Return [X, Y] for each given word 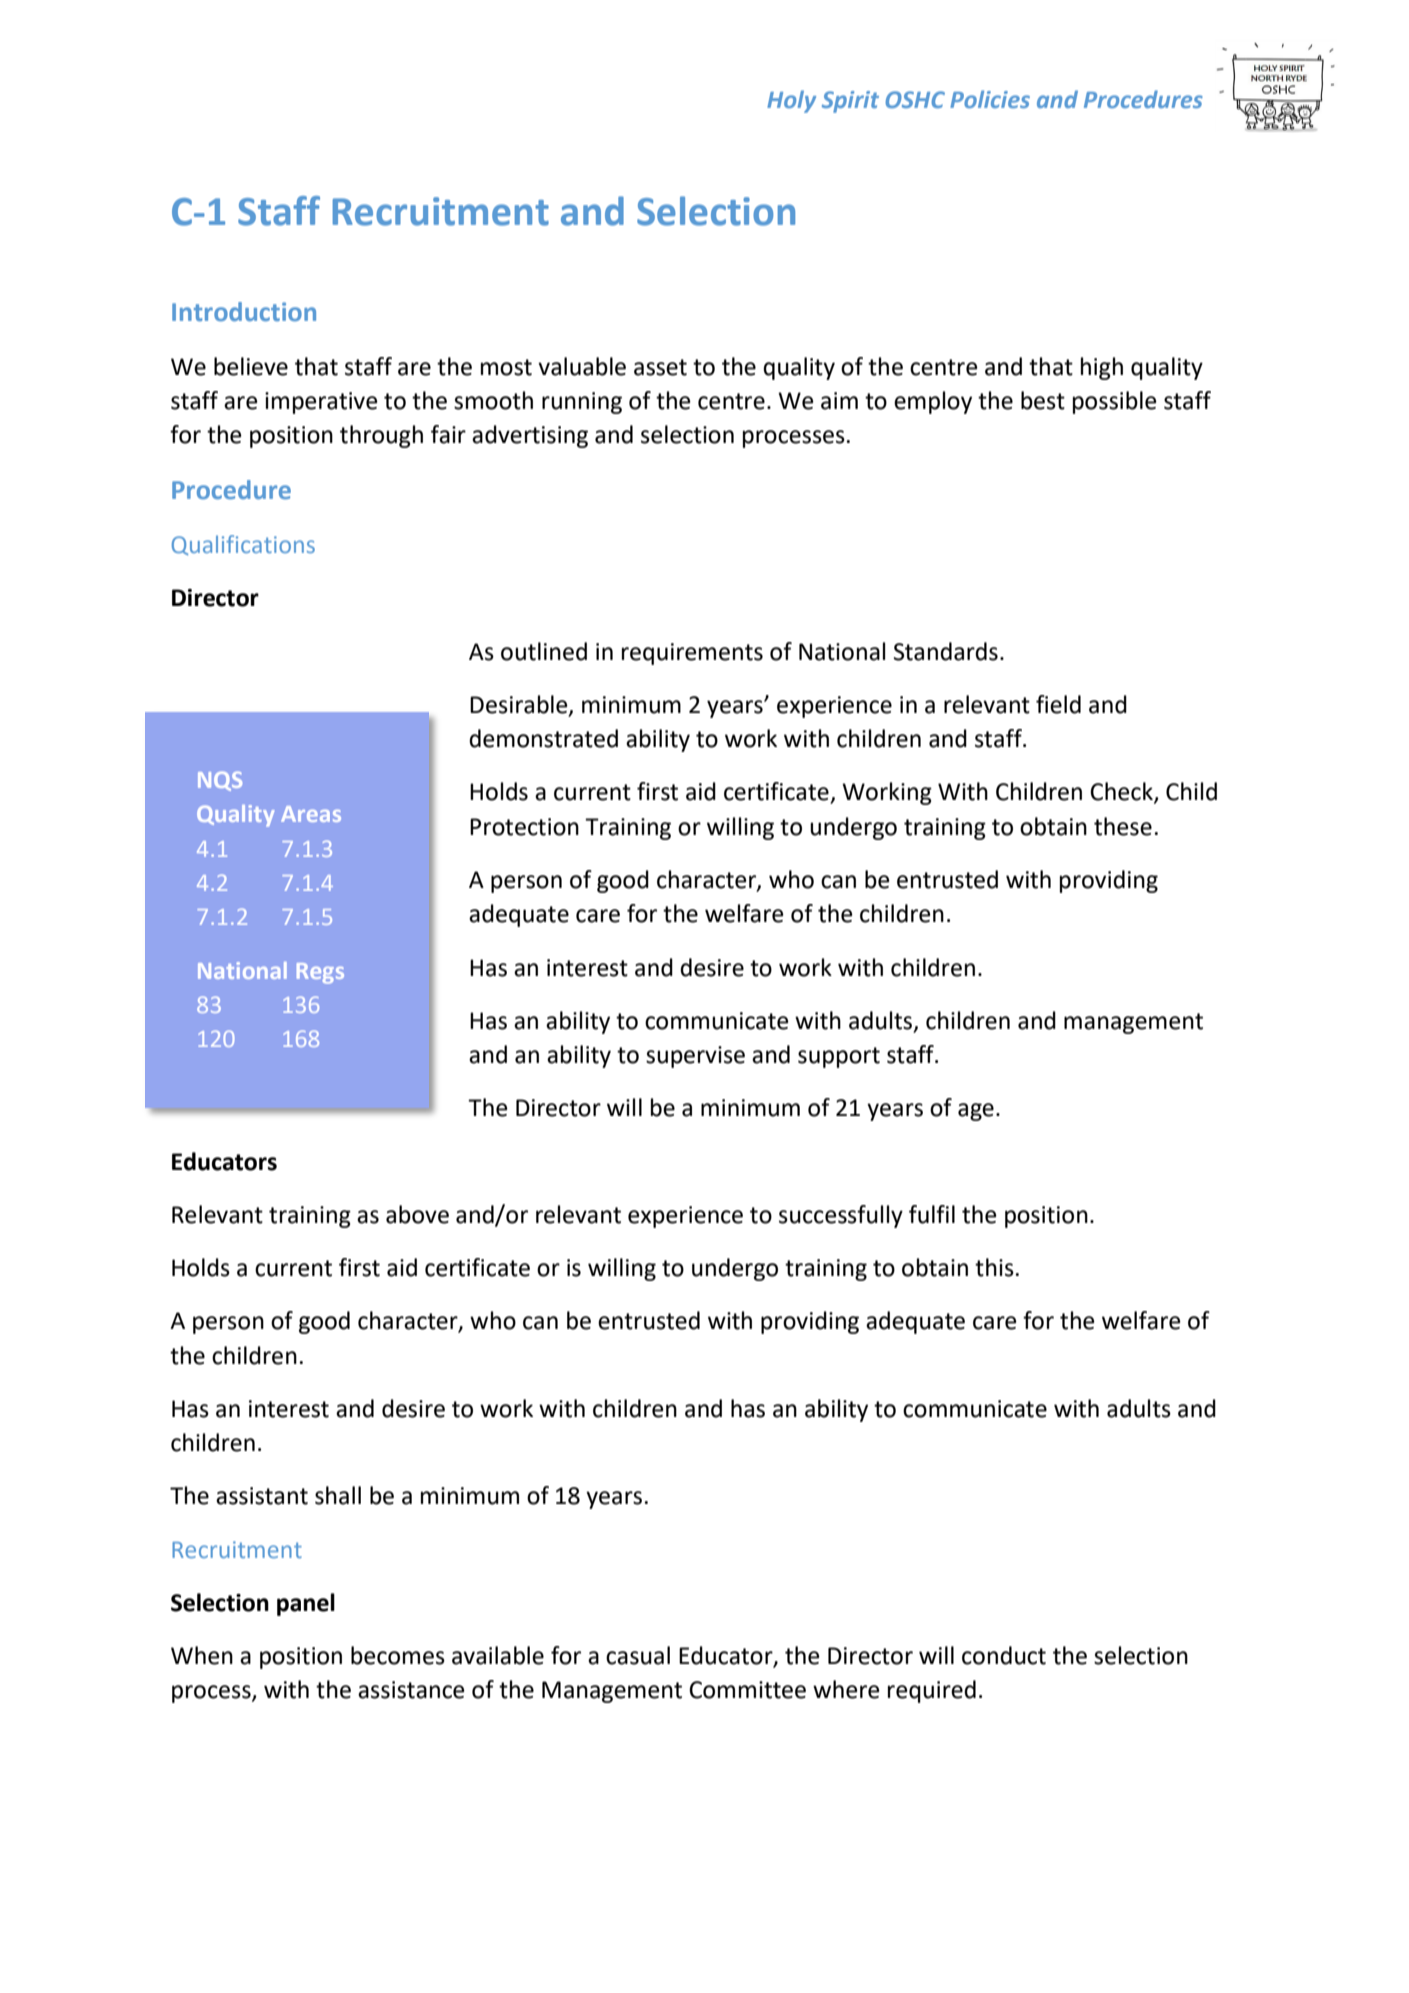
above [417, 1214]
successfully [841, 1216]
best [1043, 400]
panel [306, 1604]
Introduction [244, 311]
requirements [692, 654]
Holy [791, 101]
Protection [524, 827]
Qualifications [243, 545]
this [994, 1267]
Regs [320, 973]
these [1123, 826]
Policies [990, 99]
